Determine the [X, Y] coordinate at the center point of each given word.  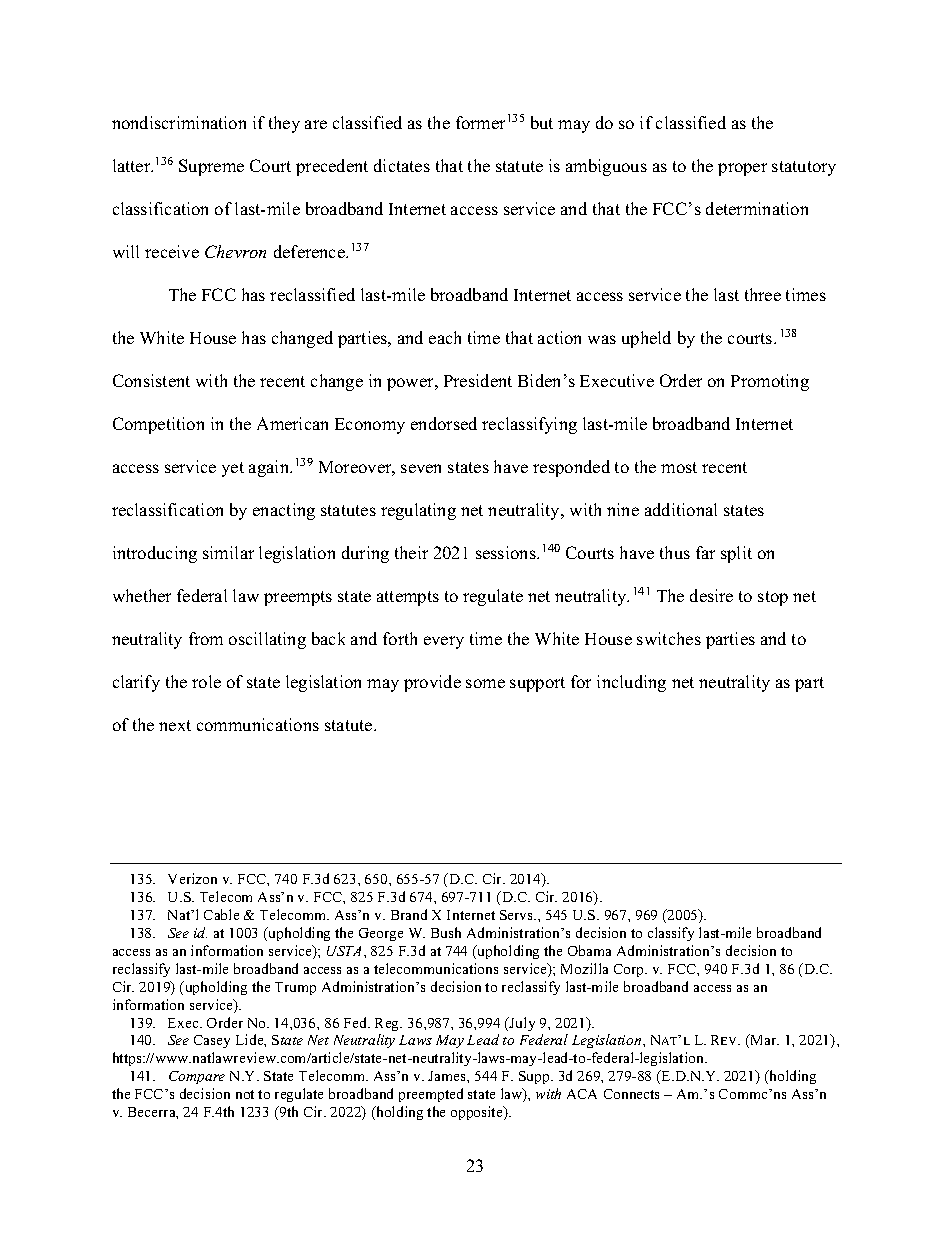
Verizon [192, 878]
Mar [763, 1041]
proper [742, 169]
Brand [409, 914]
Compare [197, 1077]
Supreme [211, 167]
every [444, 642]
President [478, 380]
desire [711, 595]
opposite [478, 1113]
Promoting [770, 382]
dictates [402, 165]
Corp [630, 970]
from [206, 638]
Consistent [151, 380]
